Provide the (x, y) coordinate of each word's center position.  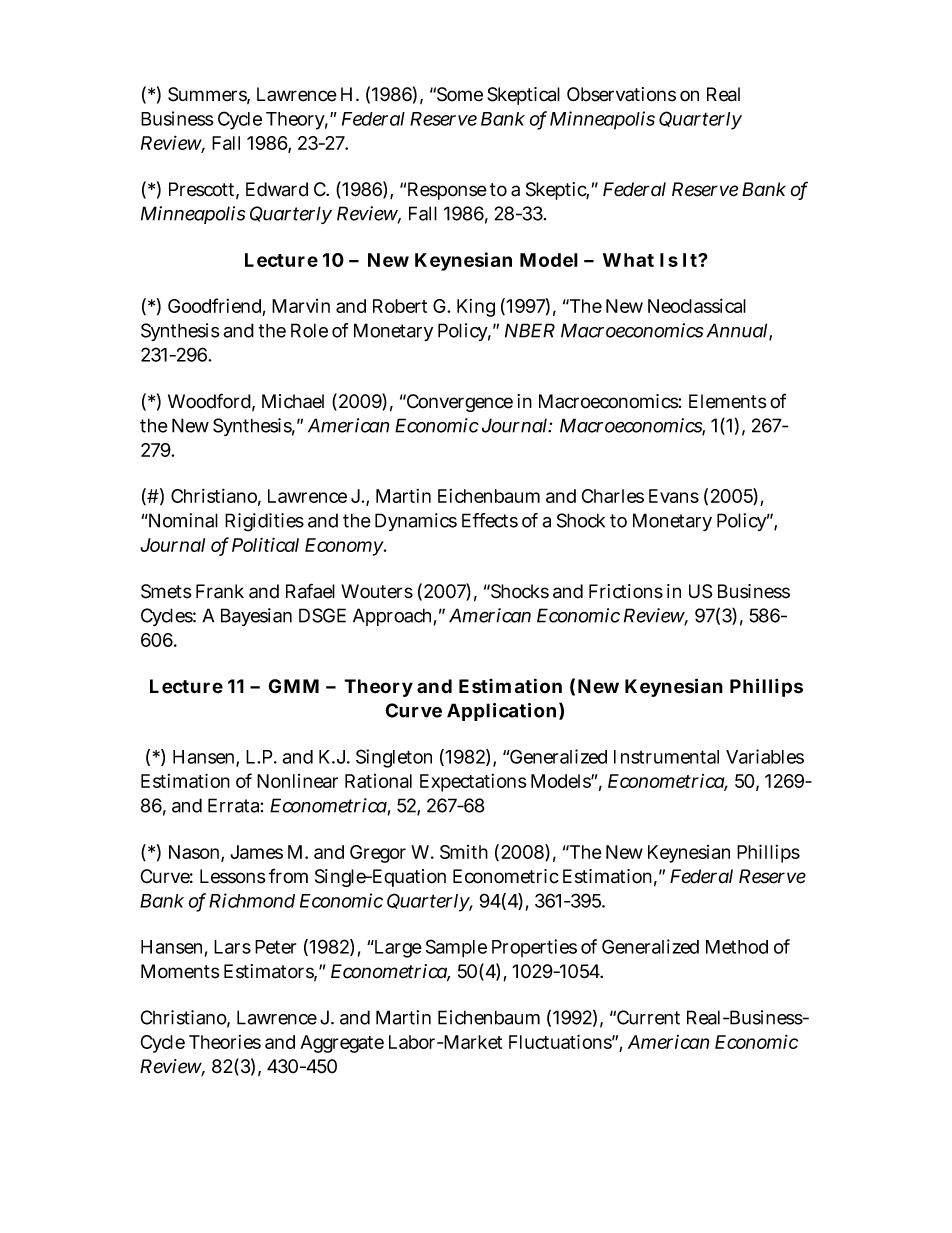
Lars (232, 947)
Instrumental (666, 757)
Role (309, 330)
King (476, 308)
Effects (490, 520)
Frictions (626, 591)
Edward (277, 189)
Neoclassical (697, 305)
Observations (621, 94)
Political (265, 544)
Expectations (473, 783)
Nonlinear (297, 781)
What (628, 260)
